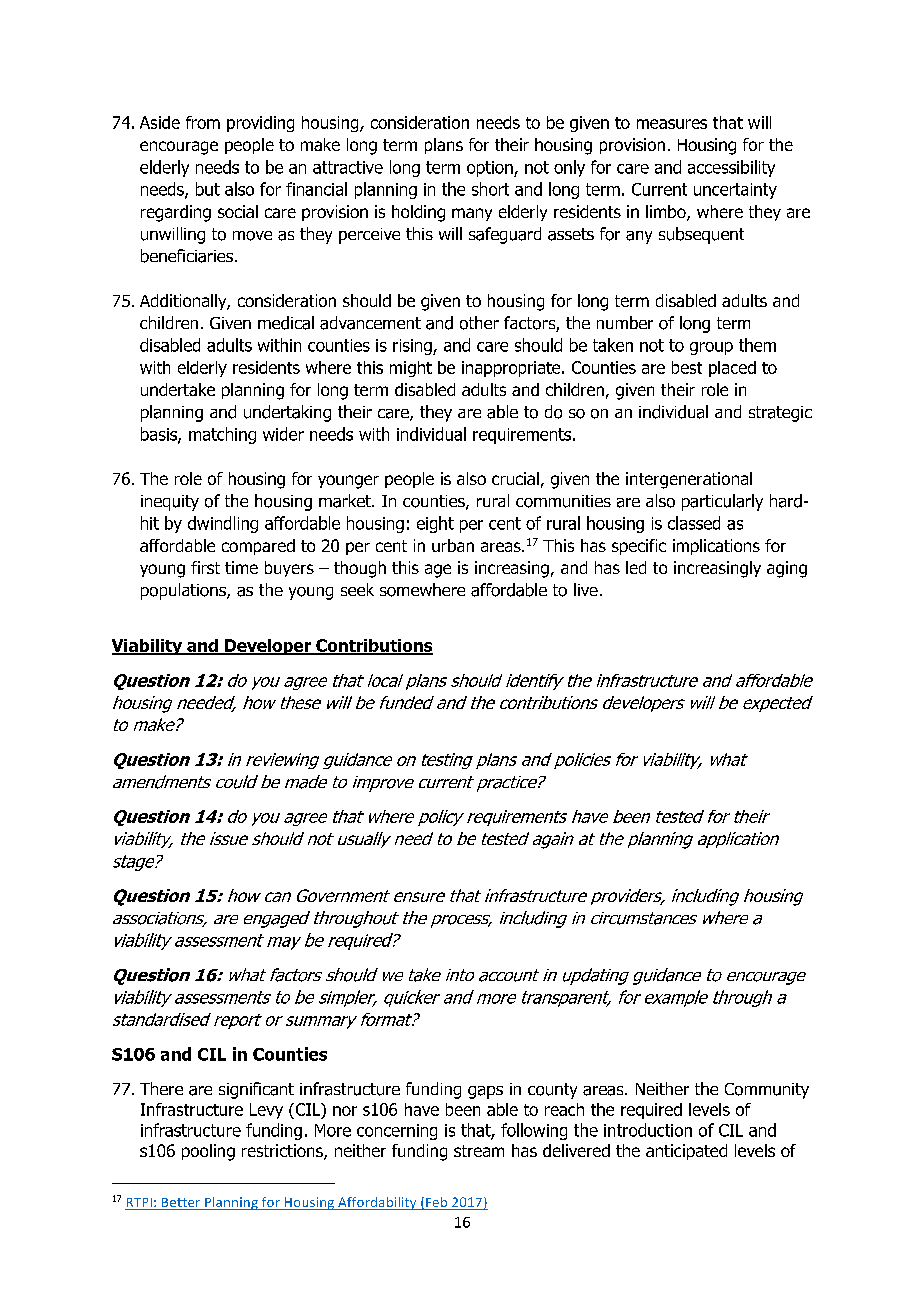  What do you see at coordinates (512, 369) in the page?
I see `inappropriate` at bounding box center [512, 369].
